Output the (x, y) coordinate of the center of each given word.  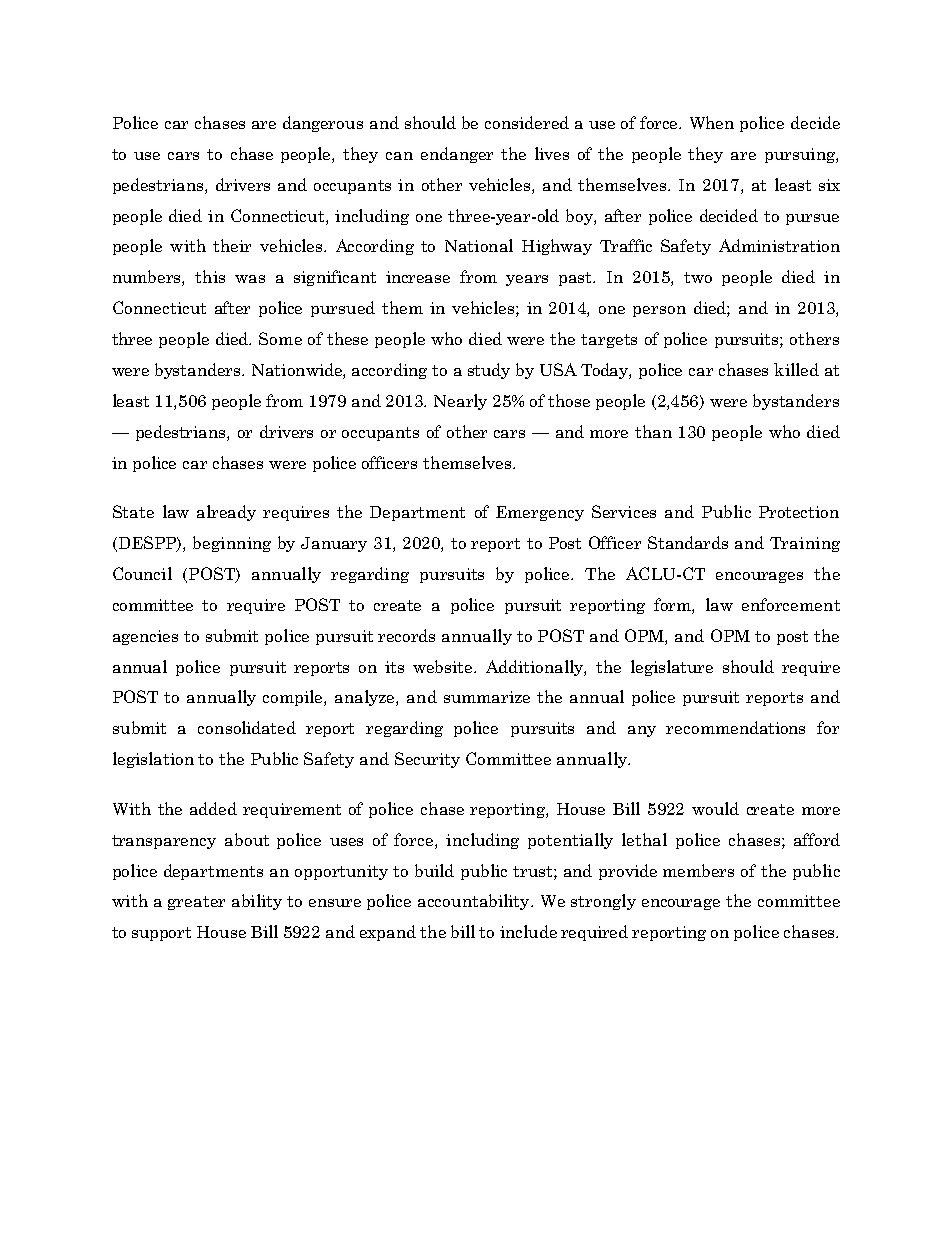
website (444, 666)
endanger (457, 155)
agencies (145, 637)
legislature (672, 668)
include (528, 931)
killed (796, 369)
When (712, 122)
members (698, 870)
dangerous (323, 124)
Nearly (460, 402)
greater (196, 903)
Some (280, 338)
